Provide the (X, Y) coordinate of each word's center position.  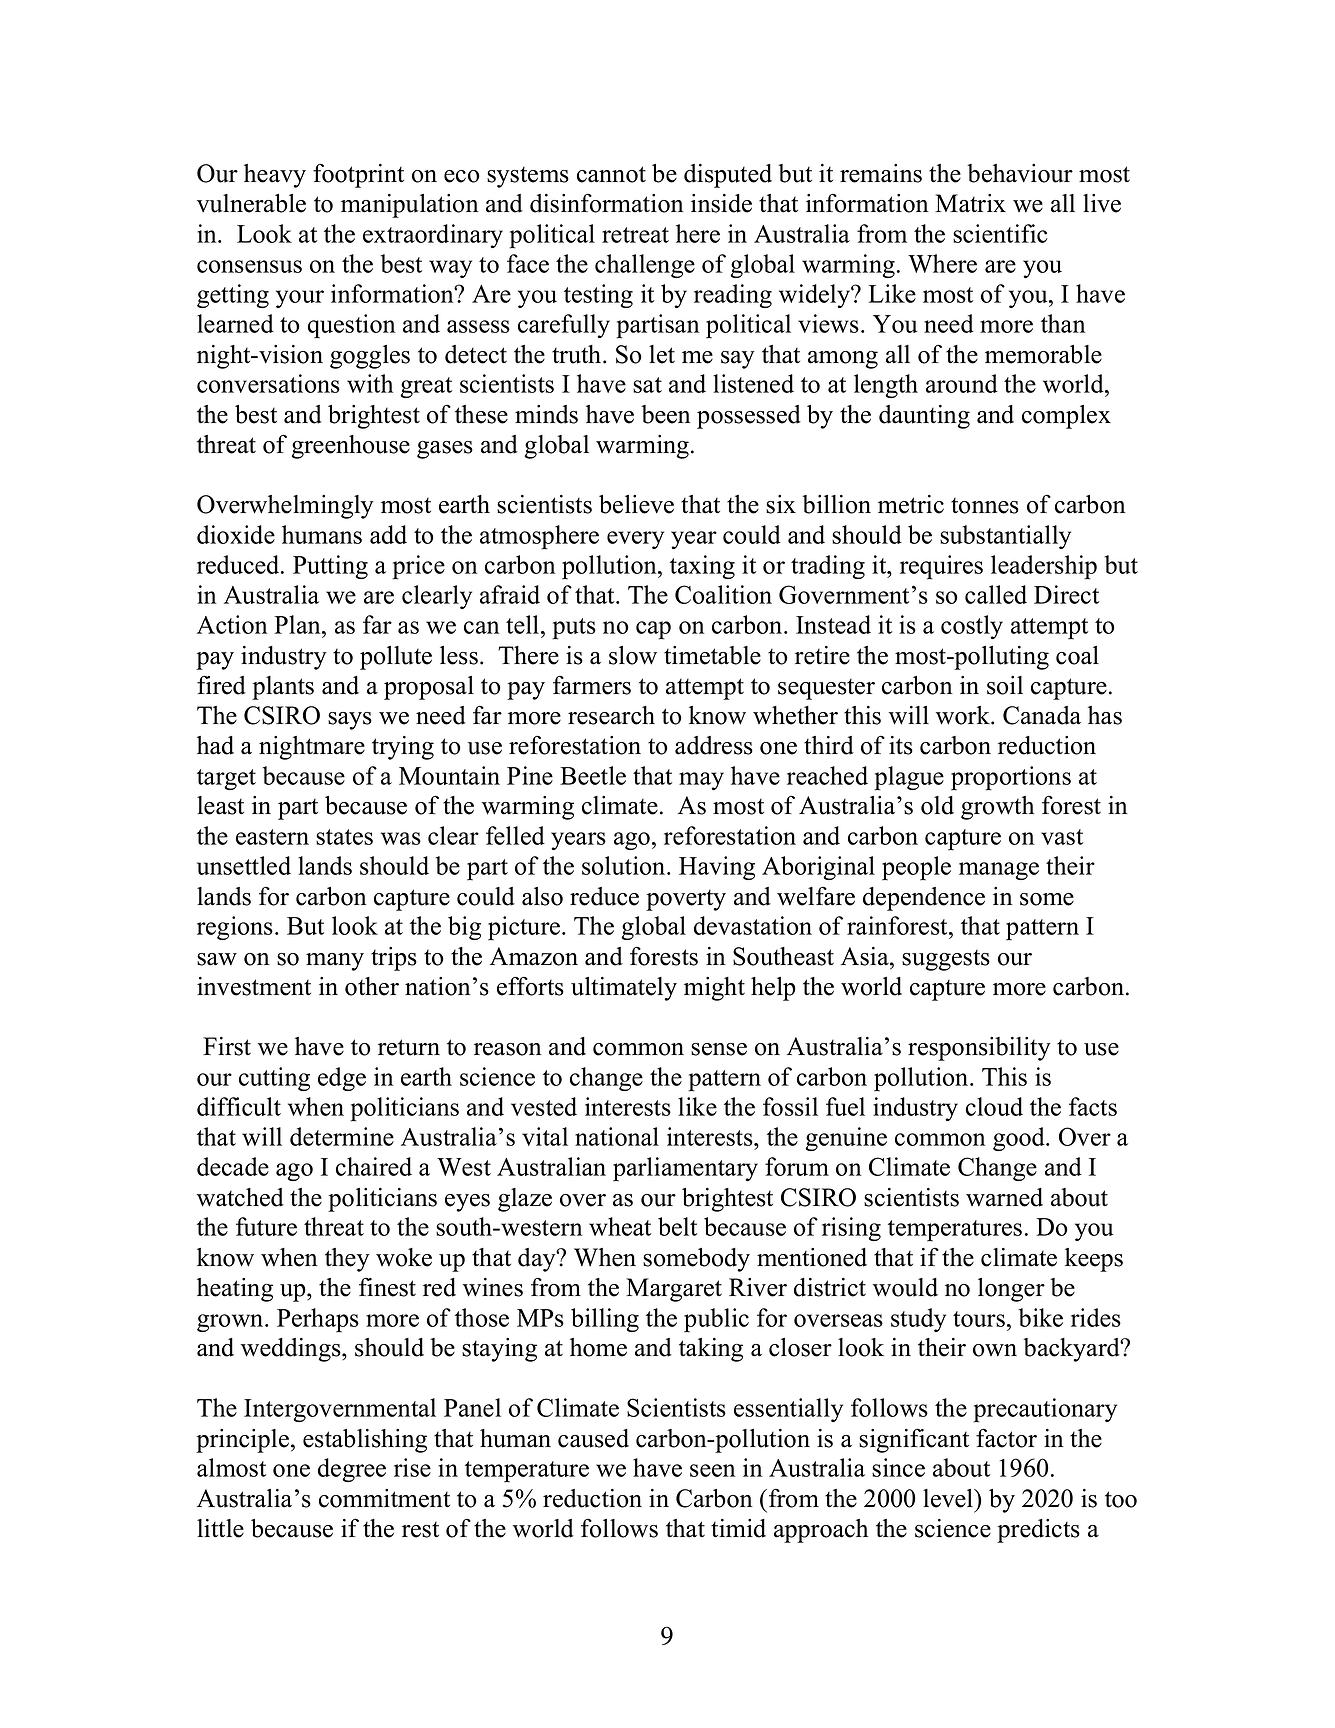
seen (713, 1470)
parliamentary (685, 1169)
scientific (1000, 233)
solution (625, 865)
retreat (635, 235)
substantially (1005, 537)
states (344, 837)
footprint (358, 175)
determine (342, 1136)
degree (352, 1470)
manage (999, 871)
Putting (330, 567)
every (635, 540)
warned (1004, 1197)
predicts (1038, 1531)
